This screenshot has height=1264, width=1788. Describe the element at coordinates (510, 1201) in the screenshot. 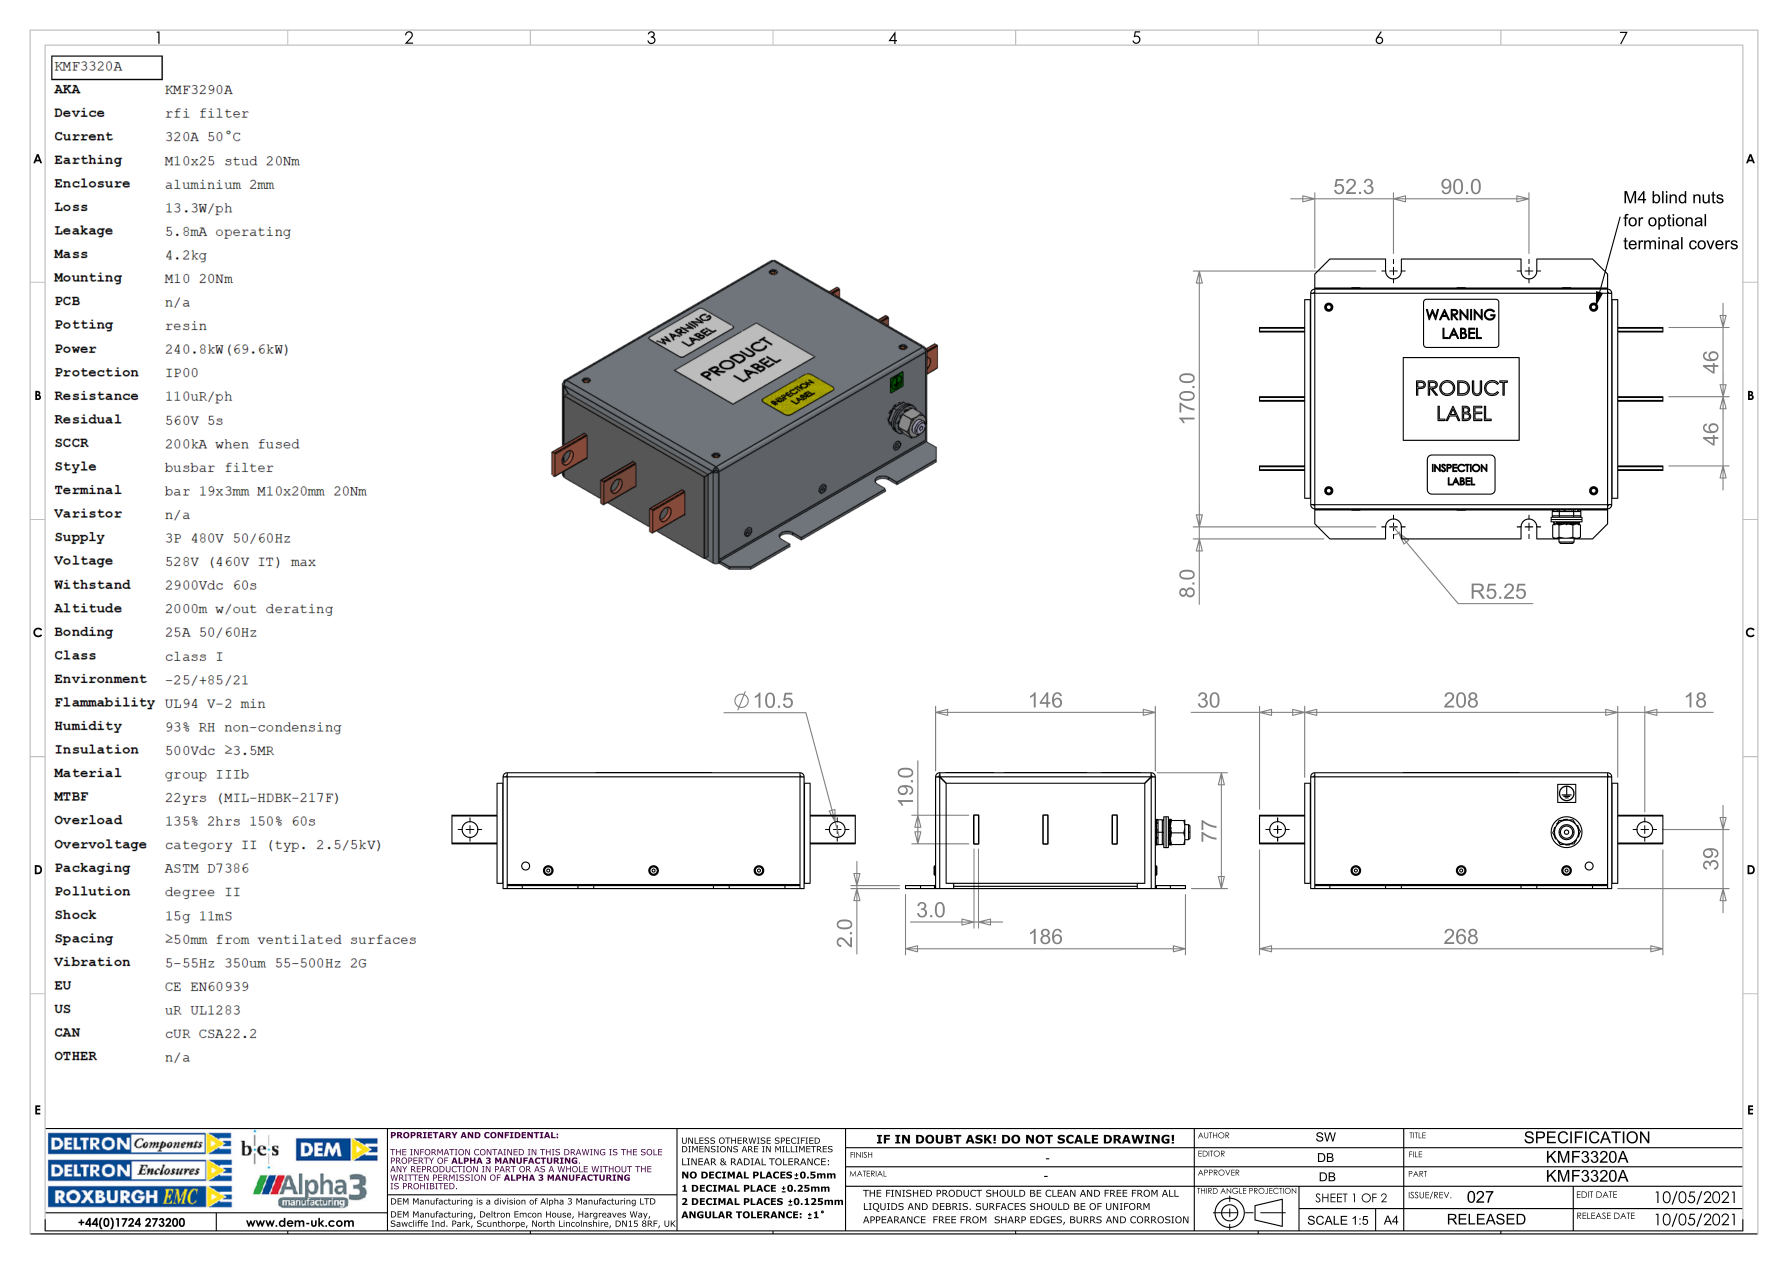

I see `division` at that location.
